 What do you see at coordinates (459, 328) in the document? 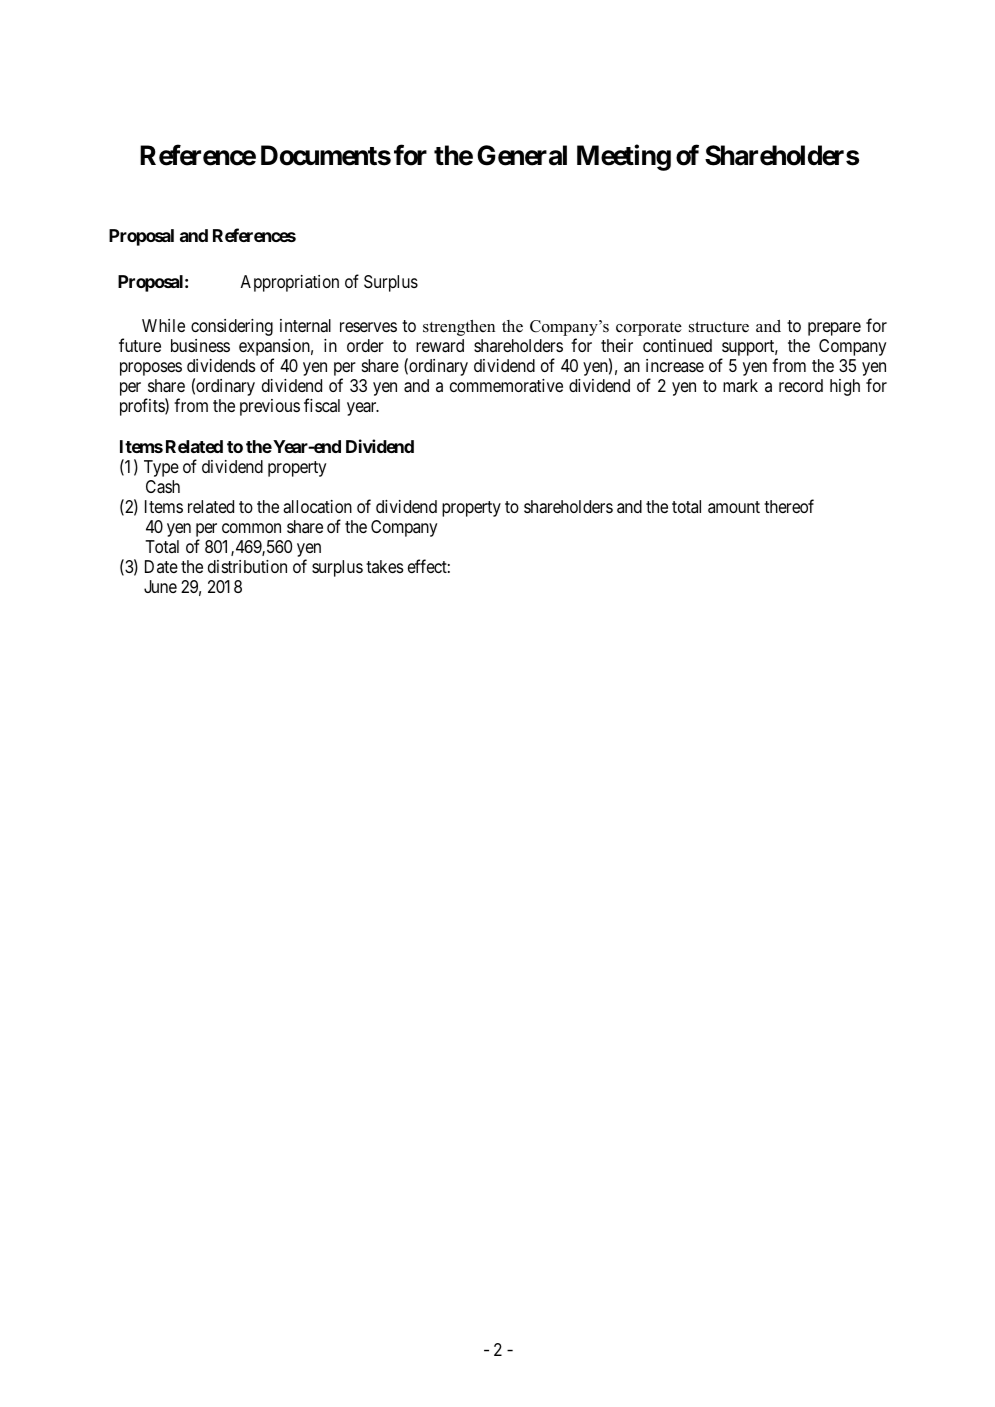
I see `strengthen` at bounding box center [459, 328].
